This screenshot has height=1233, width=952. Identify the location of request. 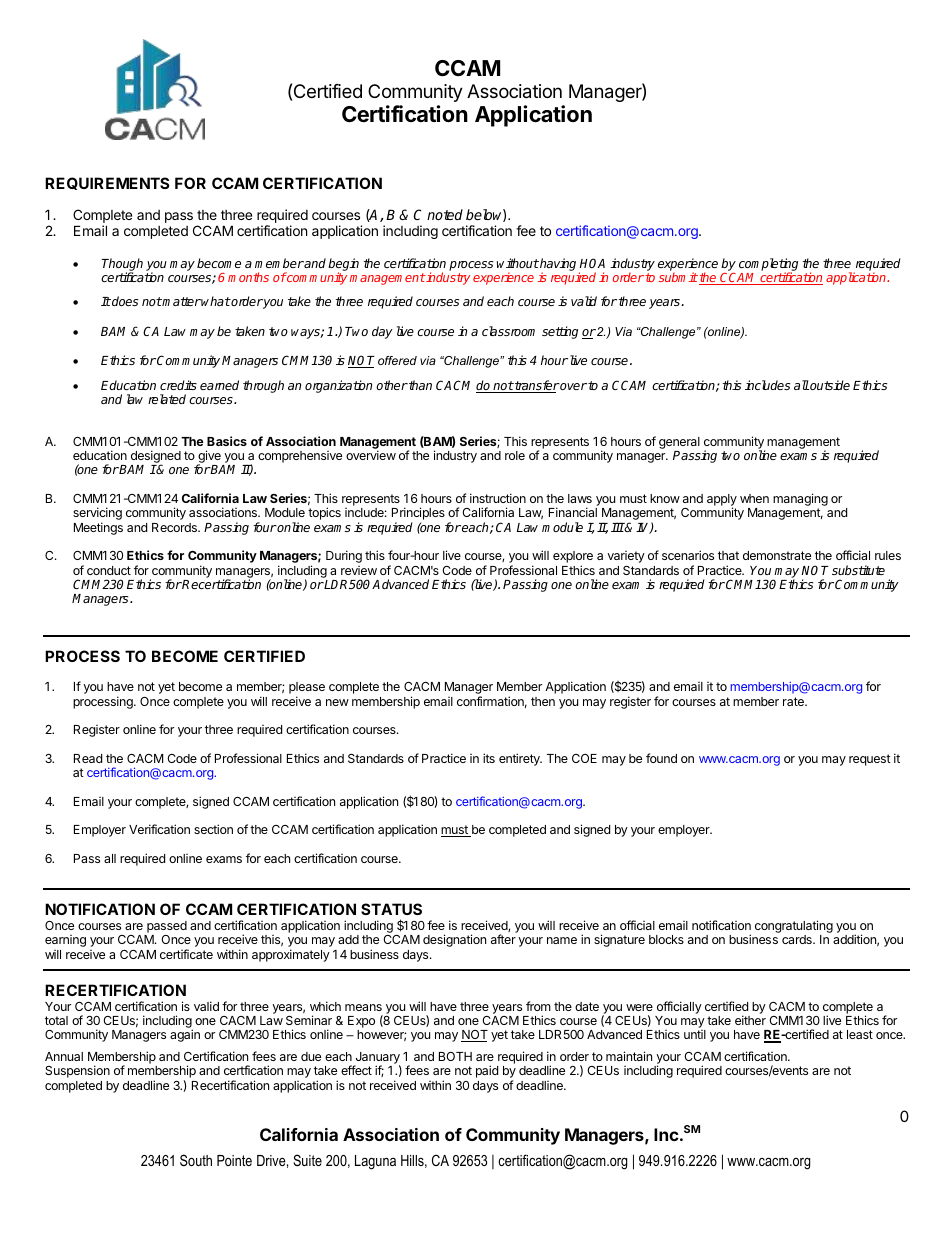
(870, 760).
